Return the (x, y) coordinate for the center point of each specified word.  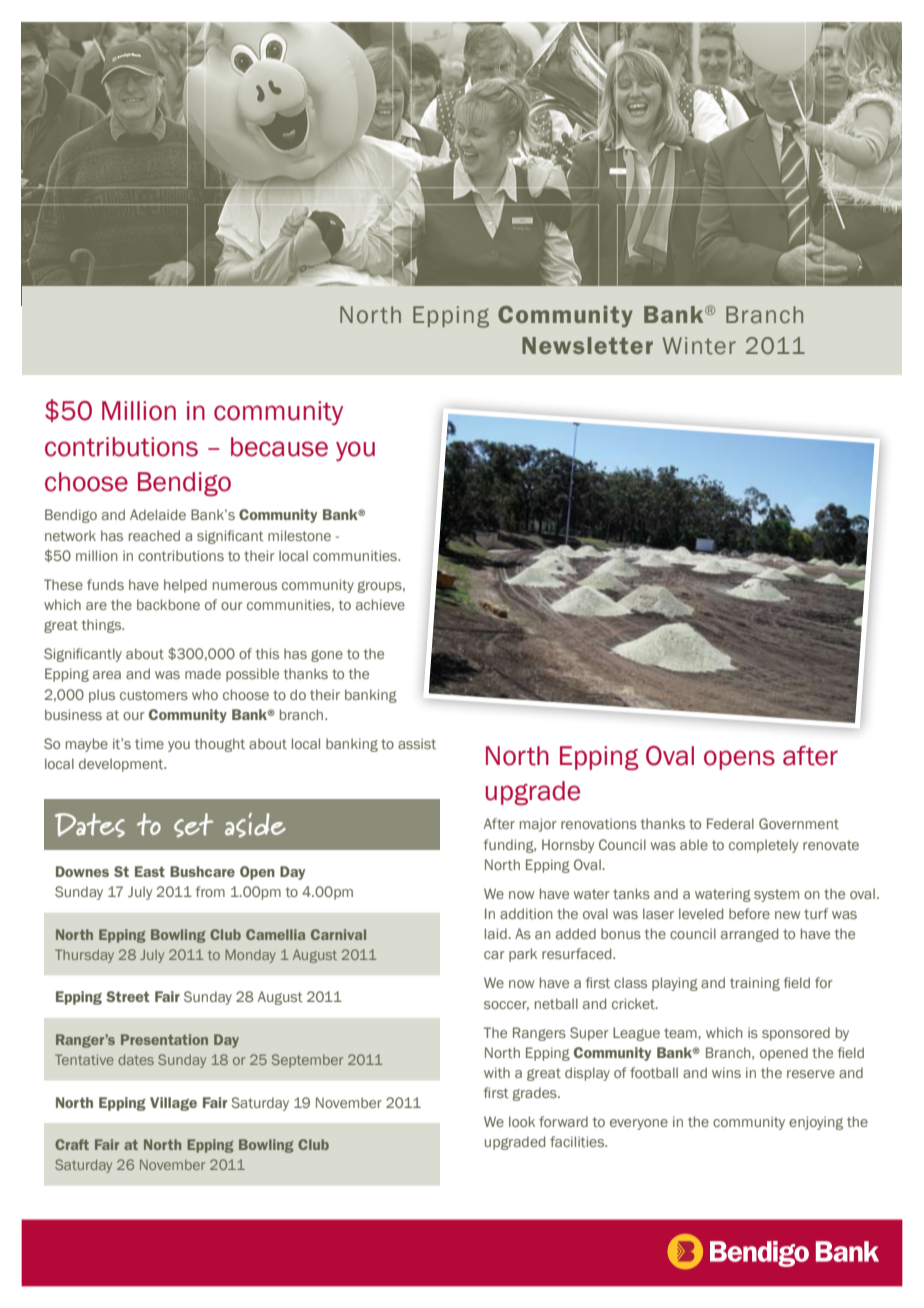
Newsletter (587, 345)
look (522, 1121)
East (150, 871)
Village (173, 1104)
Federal (730, 823)
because (279, 447)
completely (763, 846)
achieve (380, 604)
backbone (168, 604)
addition (526, 913)
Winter (699, 346)
